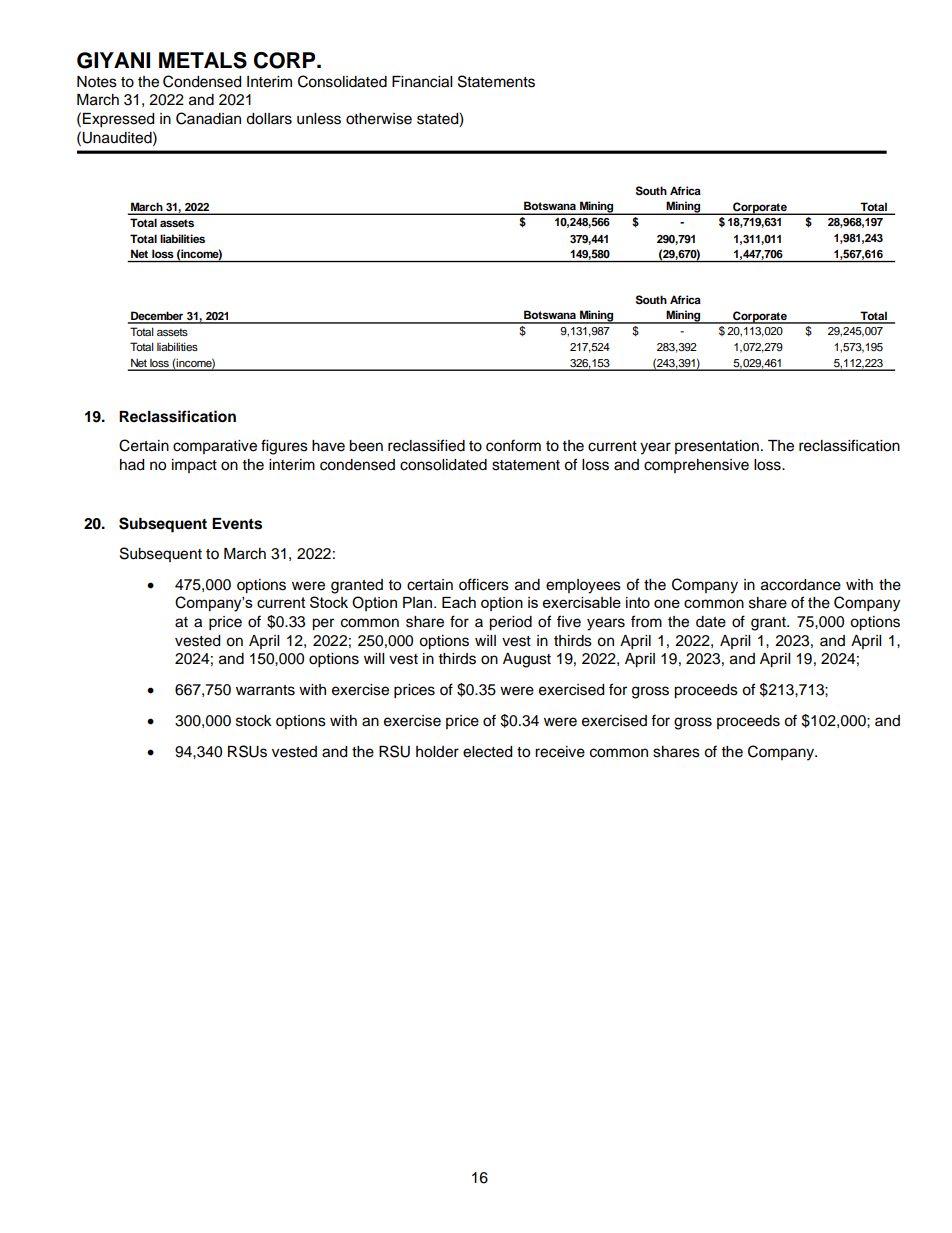  I want to click on warrants, so click(265, 690).
